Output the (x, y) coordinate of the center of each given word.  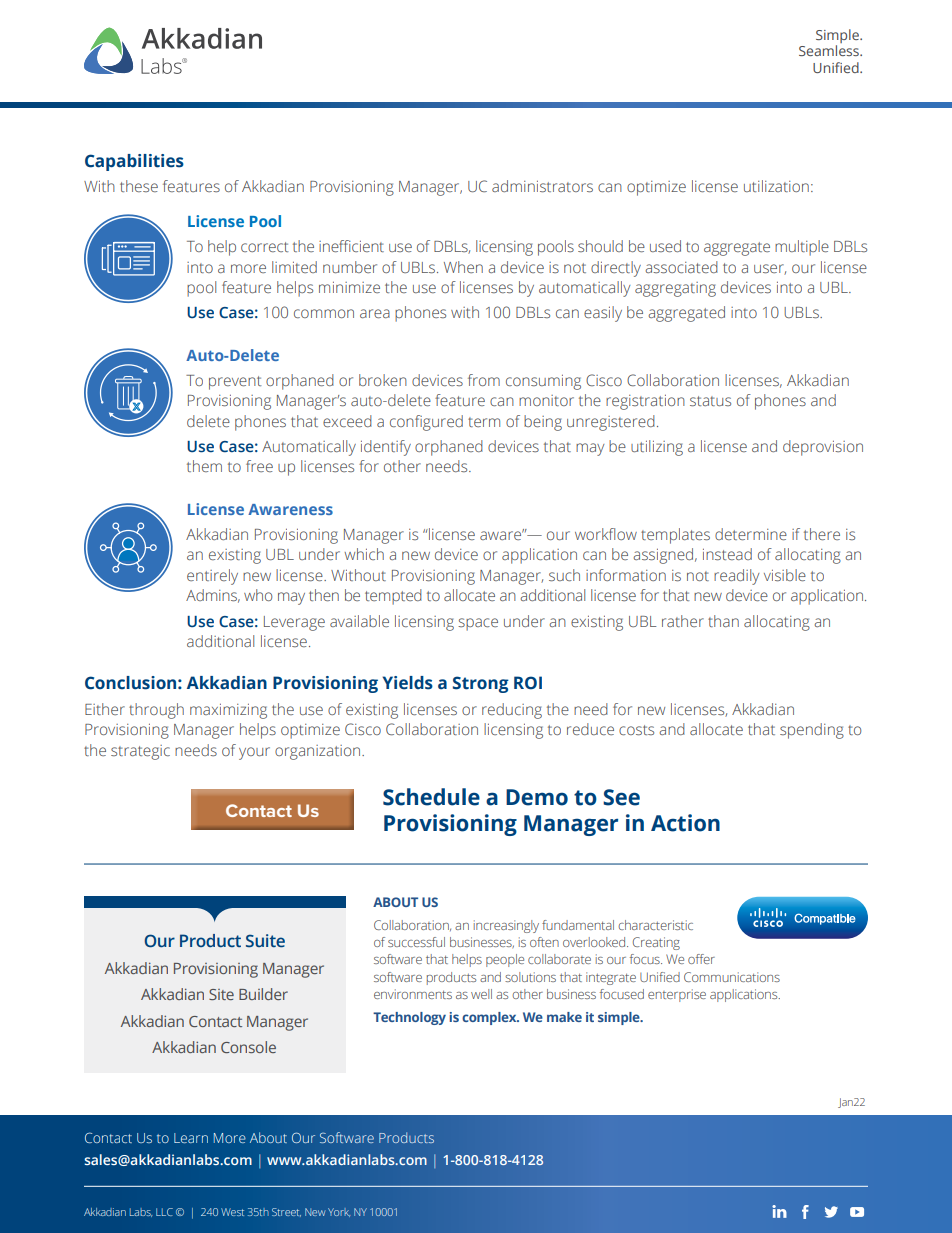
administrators (542, 186)
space (478, 624)
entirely (212, 577)
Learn (191, 1138)
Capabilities (134, 162)
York (339, 1212)
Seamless (830, 50)
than (723, 621)
